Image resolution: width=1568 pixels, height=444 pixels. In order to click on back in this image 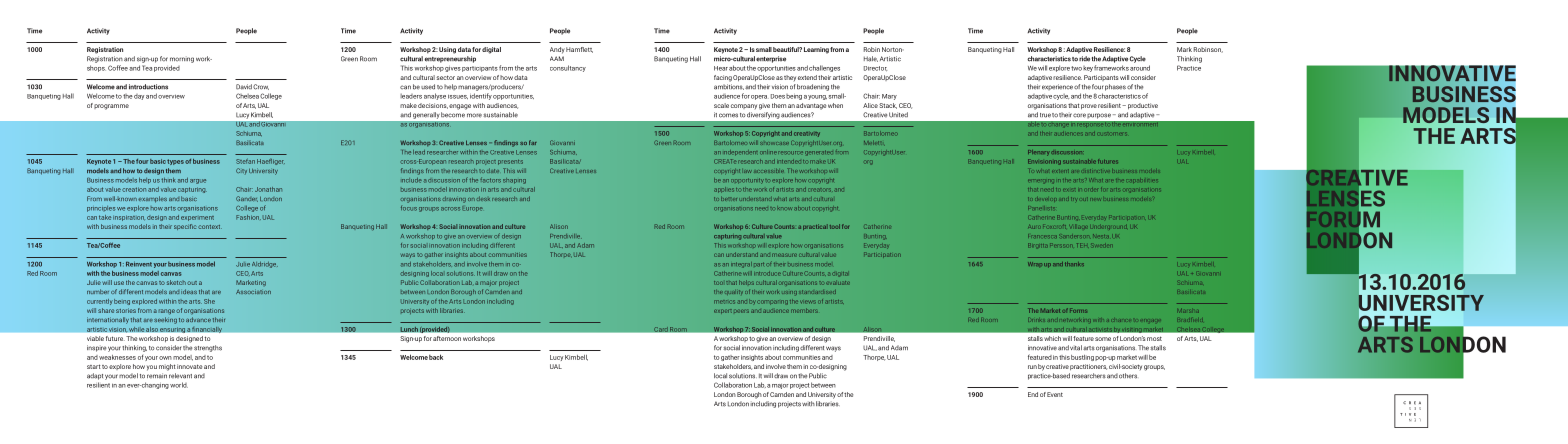, I will do `click(436, 357)`.
